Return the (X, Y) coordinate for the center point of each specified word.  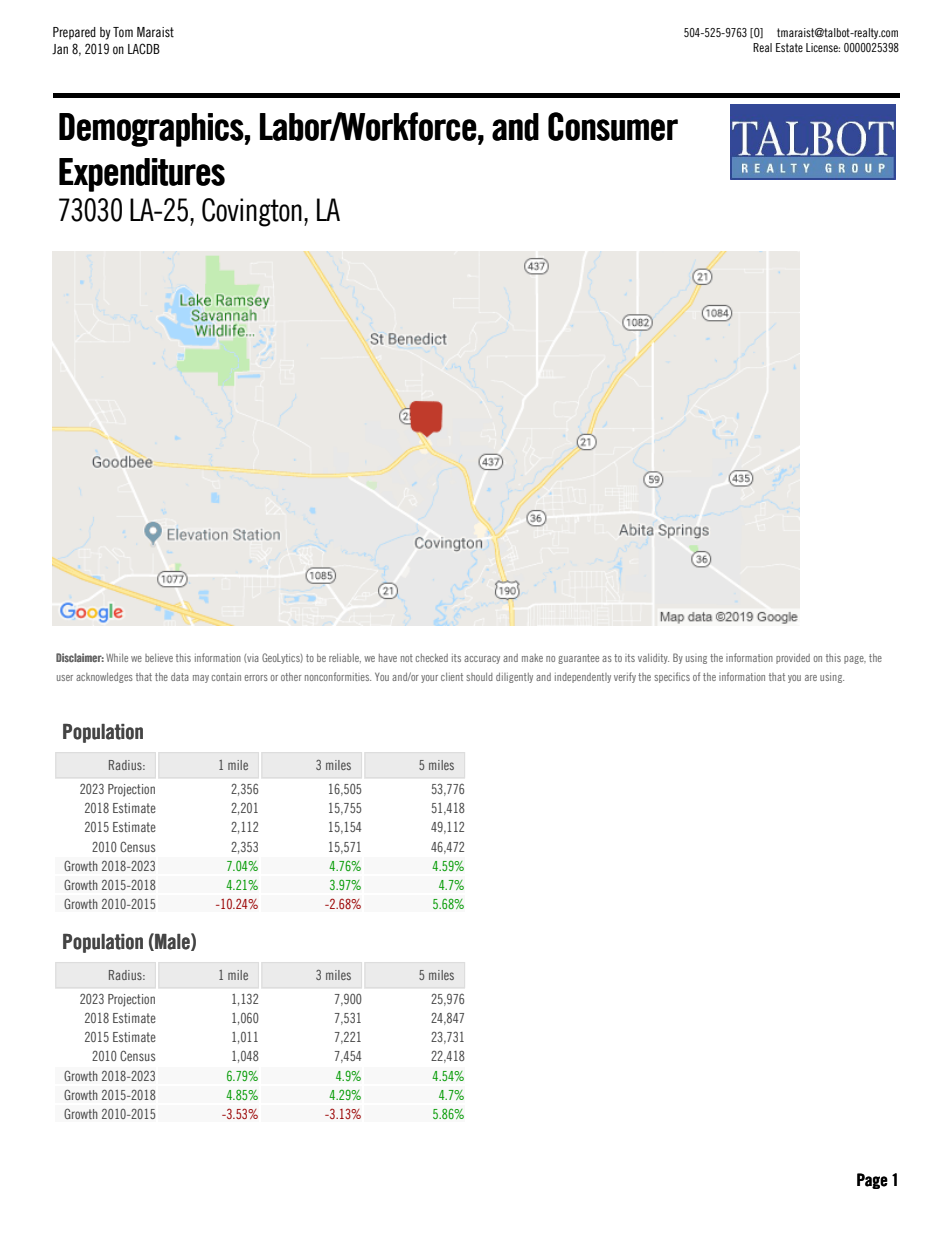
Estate (789, 47)
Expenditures (142, 175)
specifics (672, 677)
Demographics (151, 130)
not (407, 658)
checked (432, 658)
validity (653, 659)
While (117, 658)
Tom (123, 32)
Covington (252, 212)
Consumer (613, 126)
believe (159, 658)
